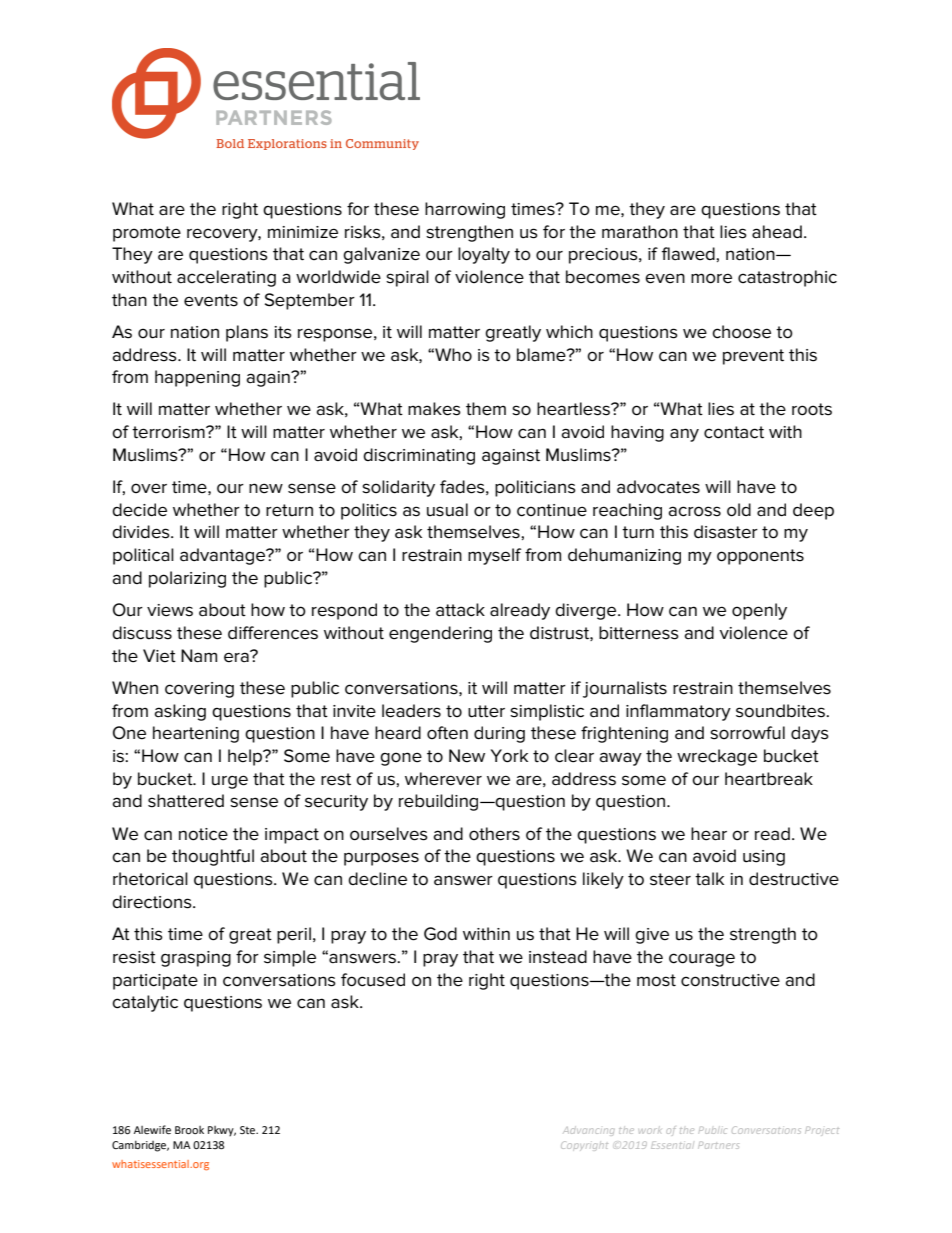 The width and height of the screenshot is (952, 1233). What do you see at coordinates (199, 656) in the screenshot?
I see `Nam` at bounding box center [199, 656].
